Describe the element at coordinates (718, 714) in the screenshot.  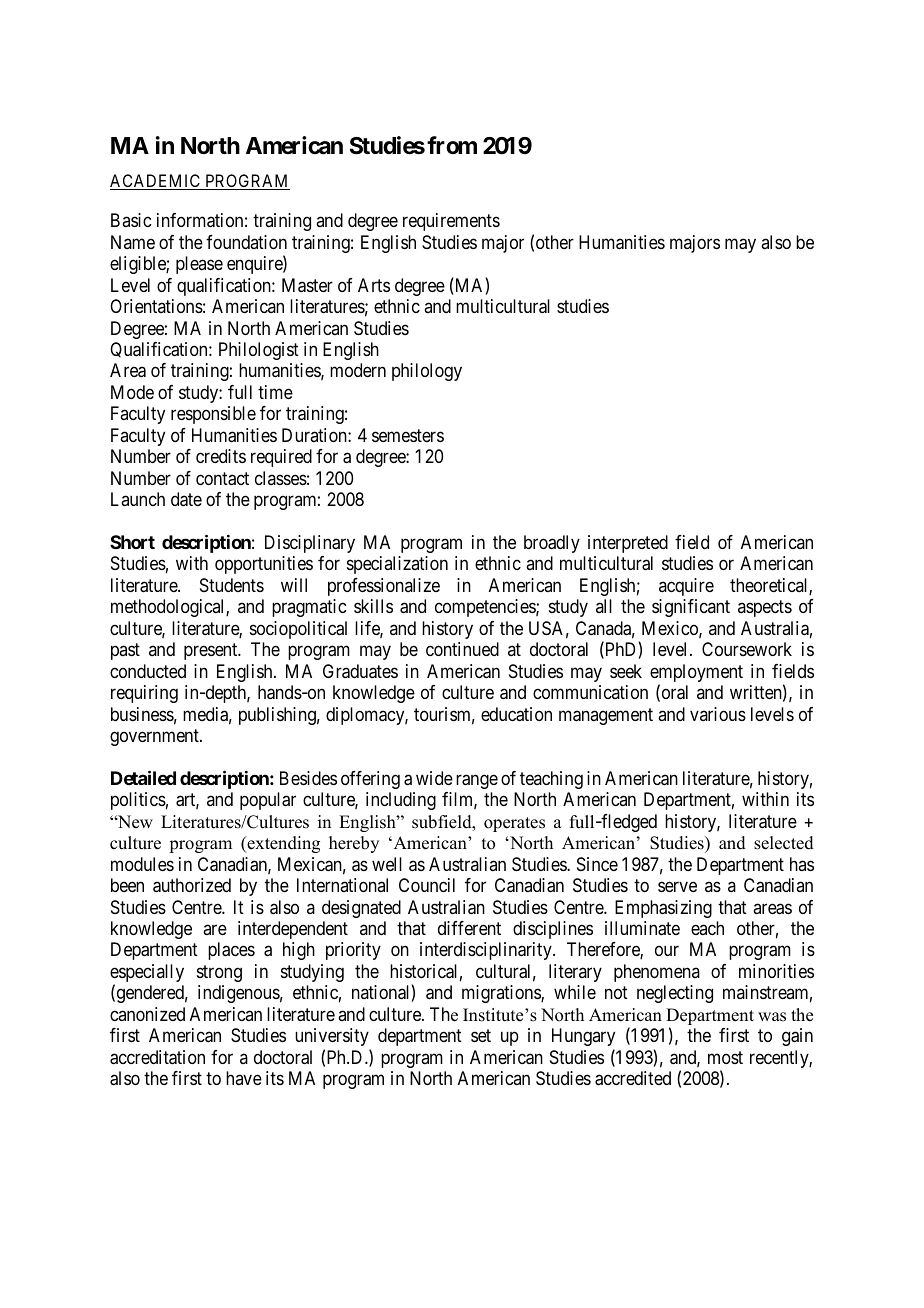
I see `various` at that location.
